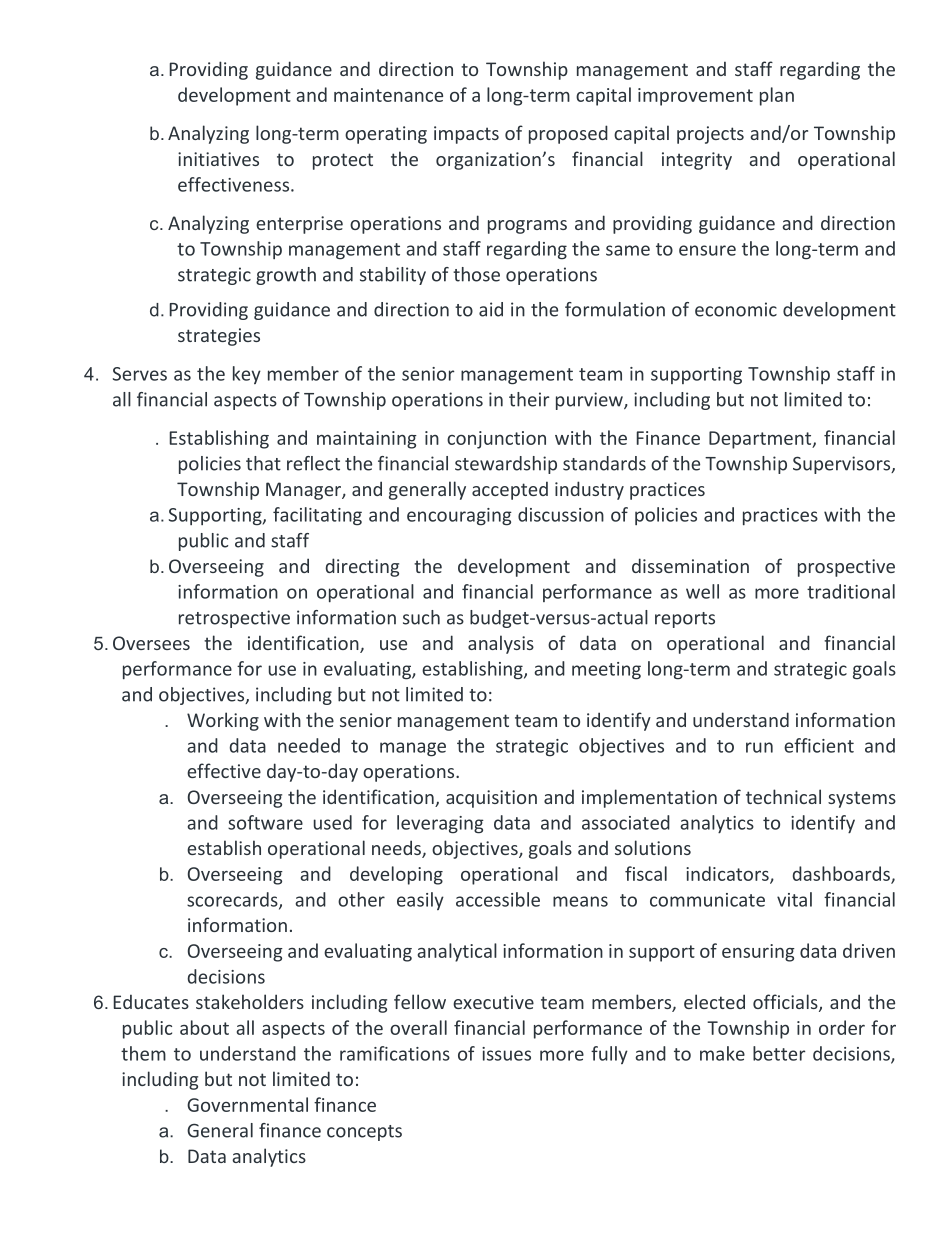 Image resolution: width=952 pixels, height=1233 pixels. I want to click on Governmental, so click(247, 1104).
